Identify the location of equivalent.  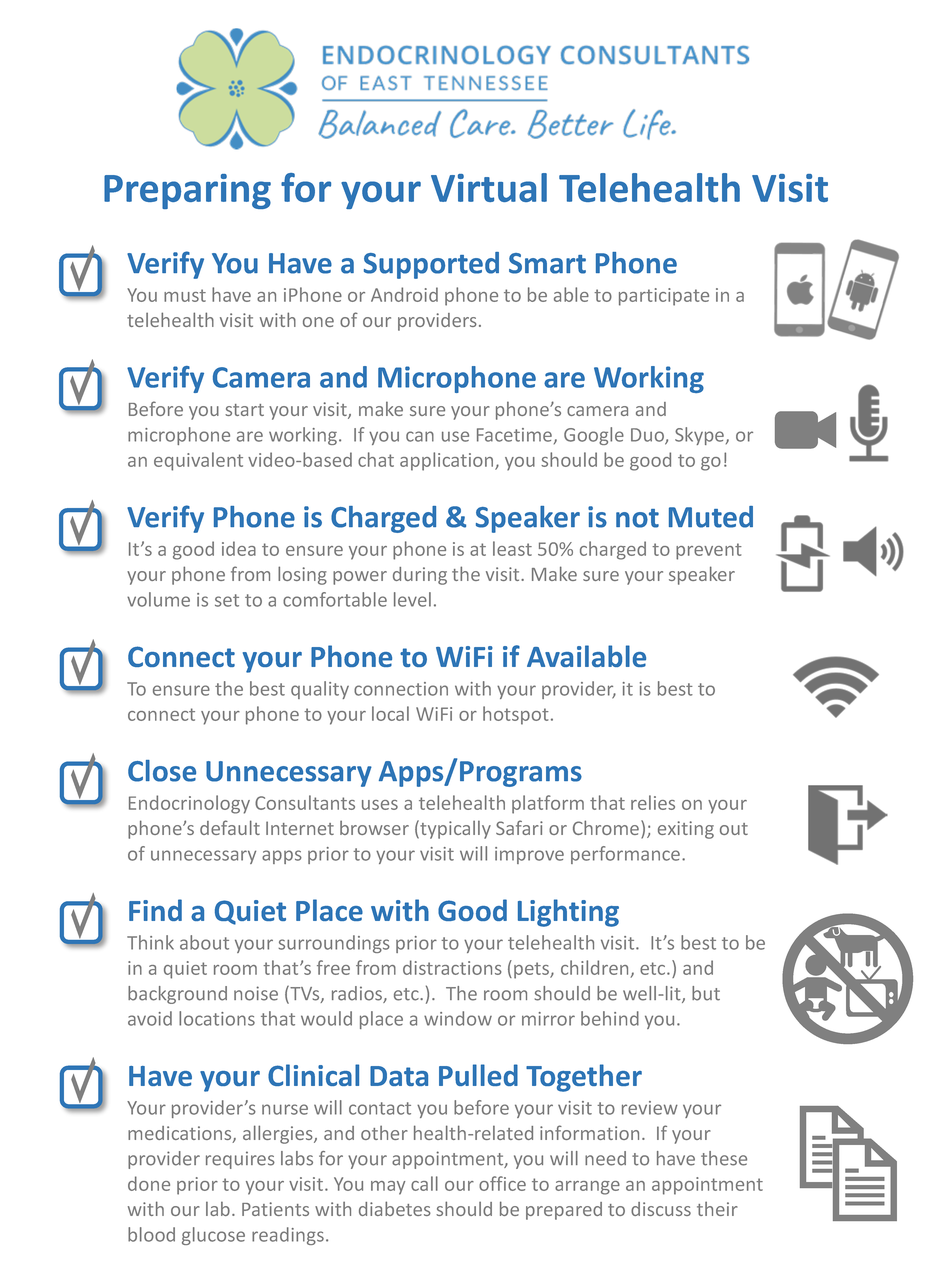
(198, 461).
